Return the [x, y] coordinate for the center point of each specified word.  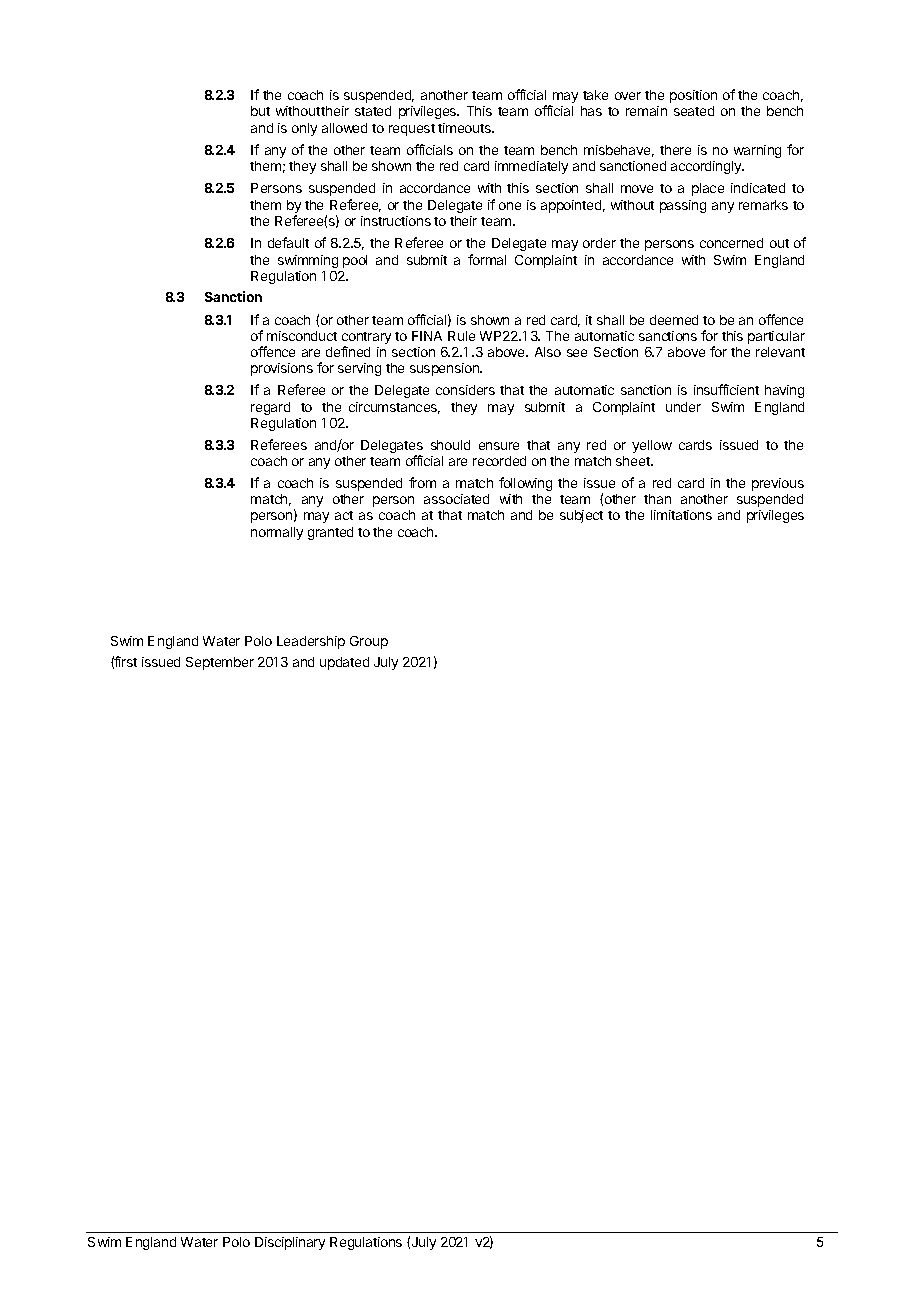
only [304, 129]
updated [344, 663]
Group [369, 642]
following [525, 484]
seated [694, 111]
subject [581, 516]
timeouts [465, 128]
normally [277, 533]
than [657, 499]
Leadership [311, 642]
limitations [681, 515]
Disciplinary [290, 1243]
